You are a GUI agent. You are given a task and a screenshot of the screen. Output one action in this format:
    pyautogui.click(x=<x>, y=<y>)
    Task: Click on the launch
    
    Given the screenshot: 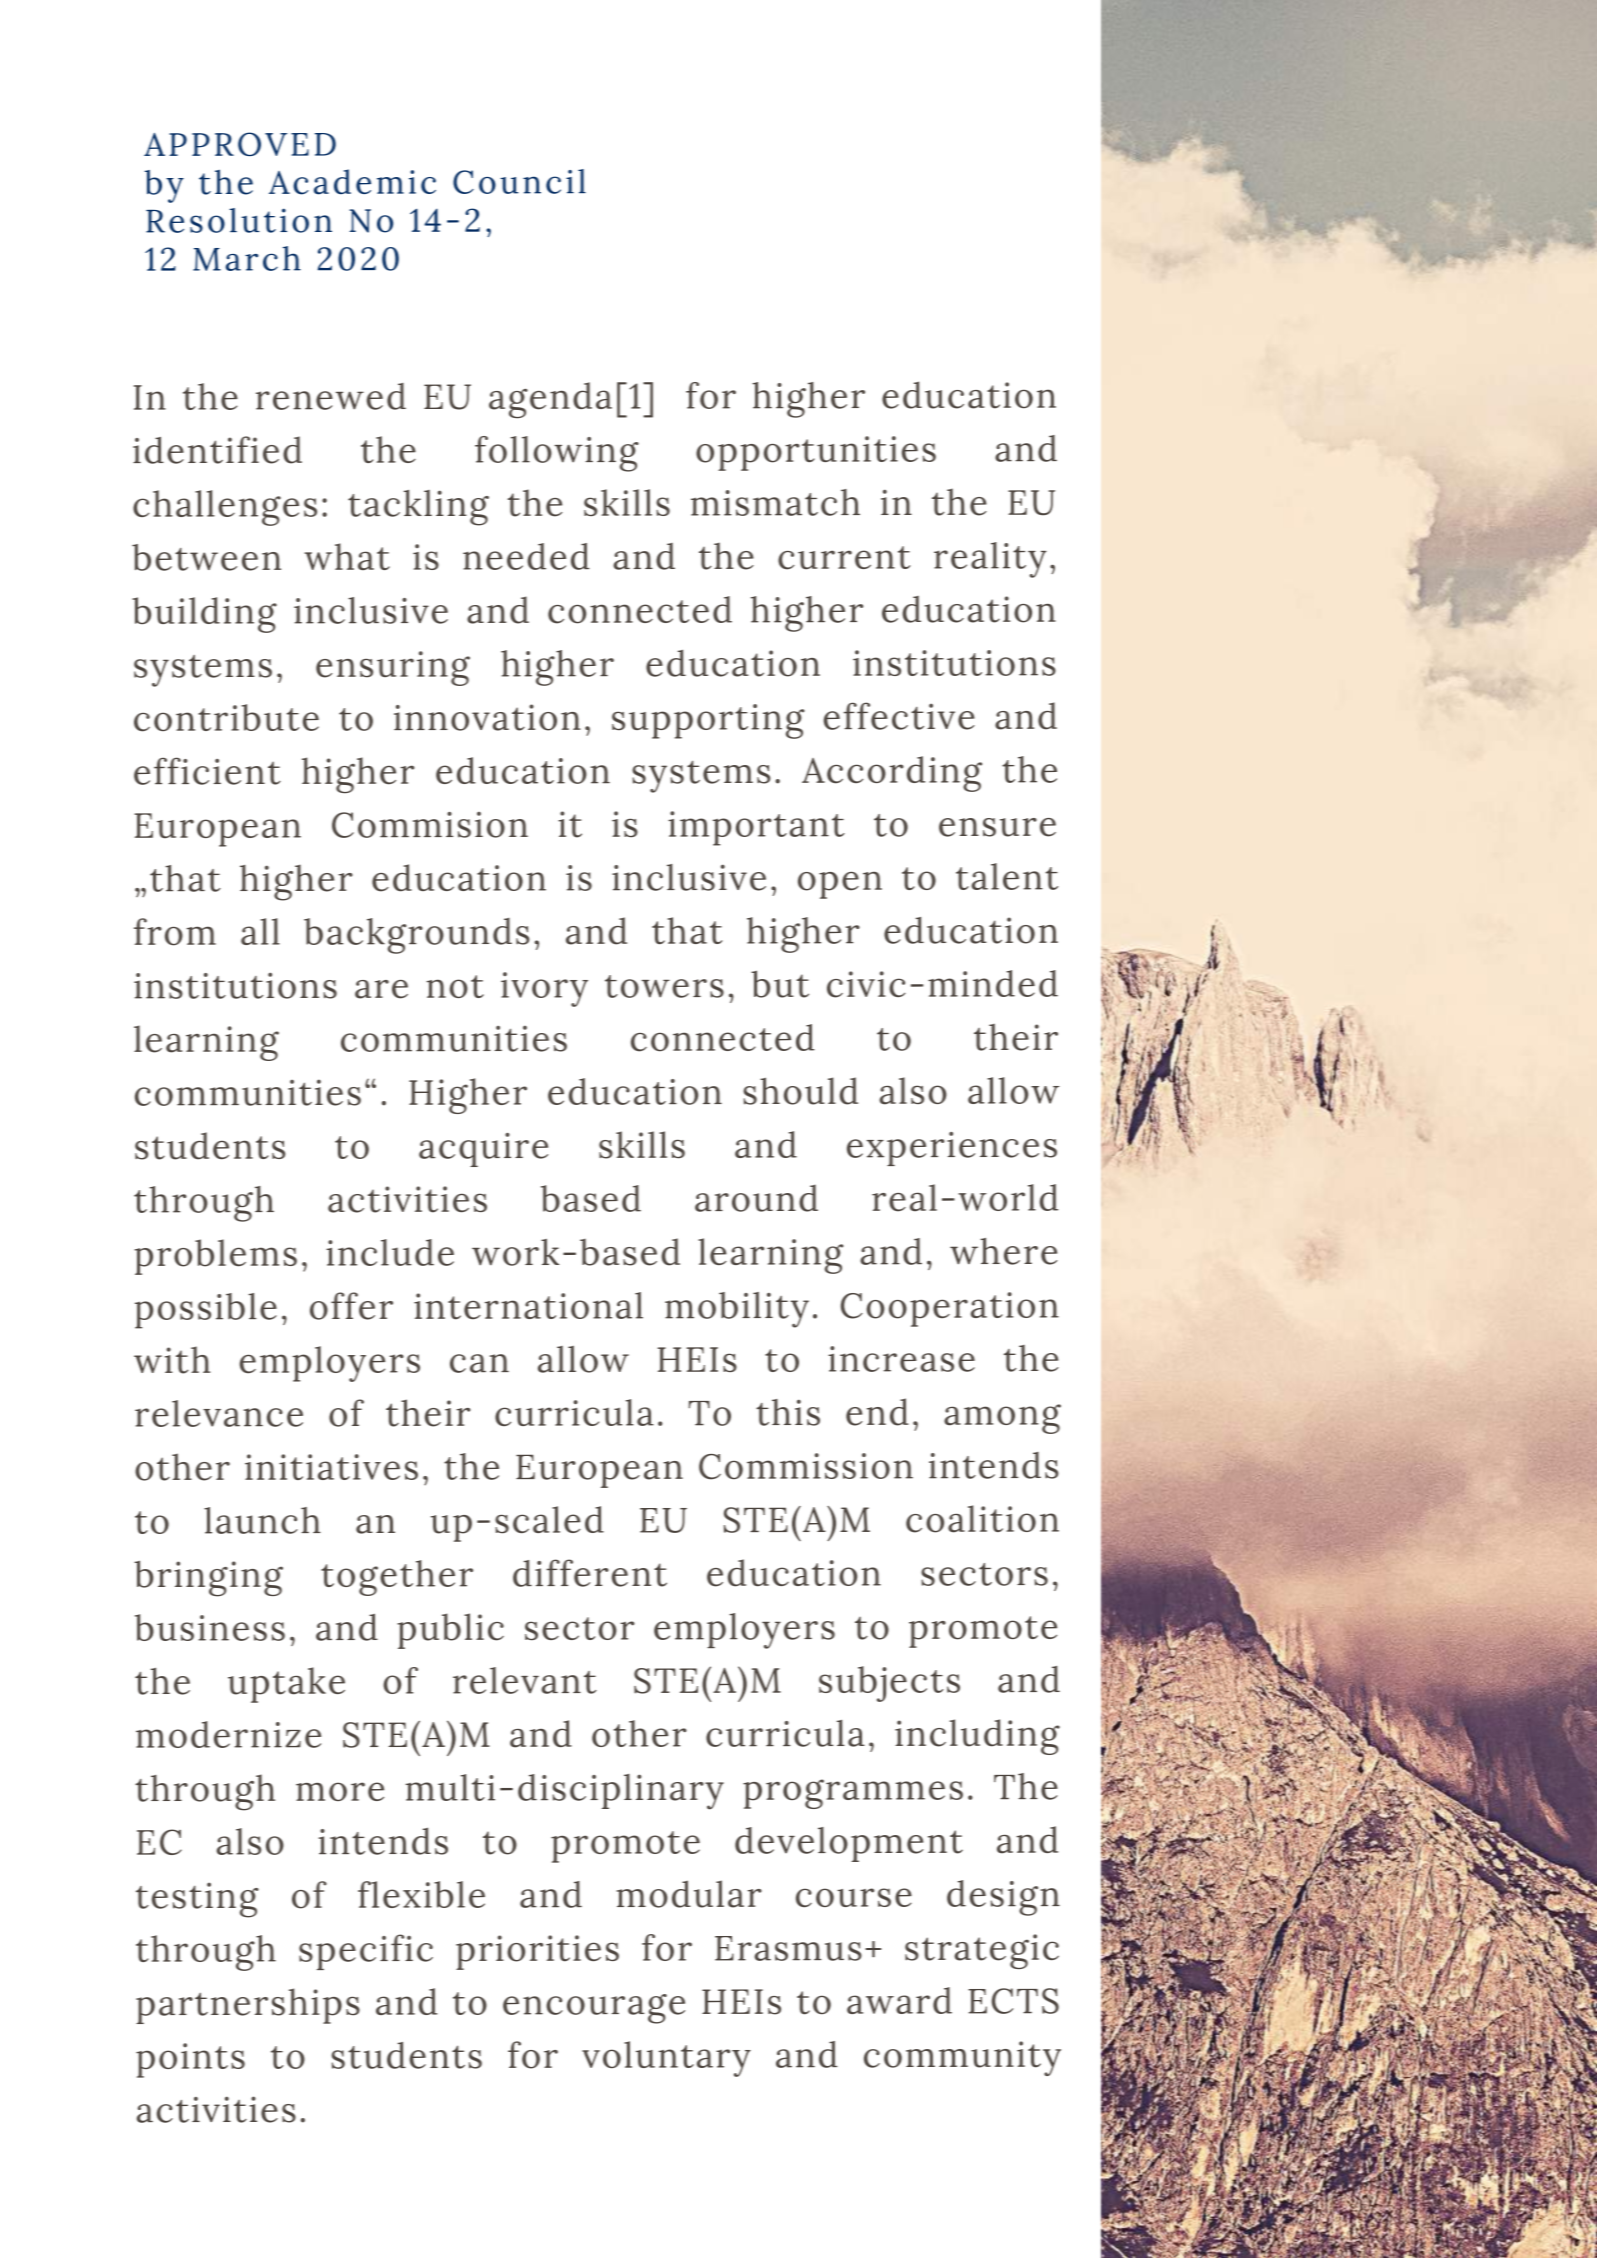 What is the action you would take?
    pyautogui.click(x=262, y=1520)
